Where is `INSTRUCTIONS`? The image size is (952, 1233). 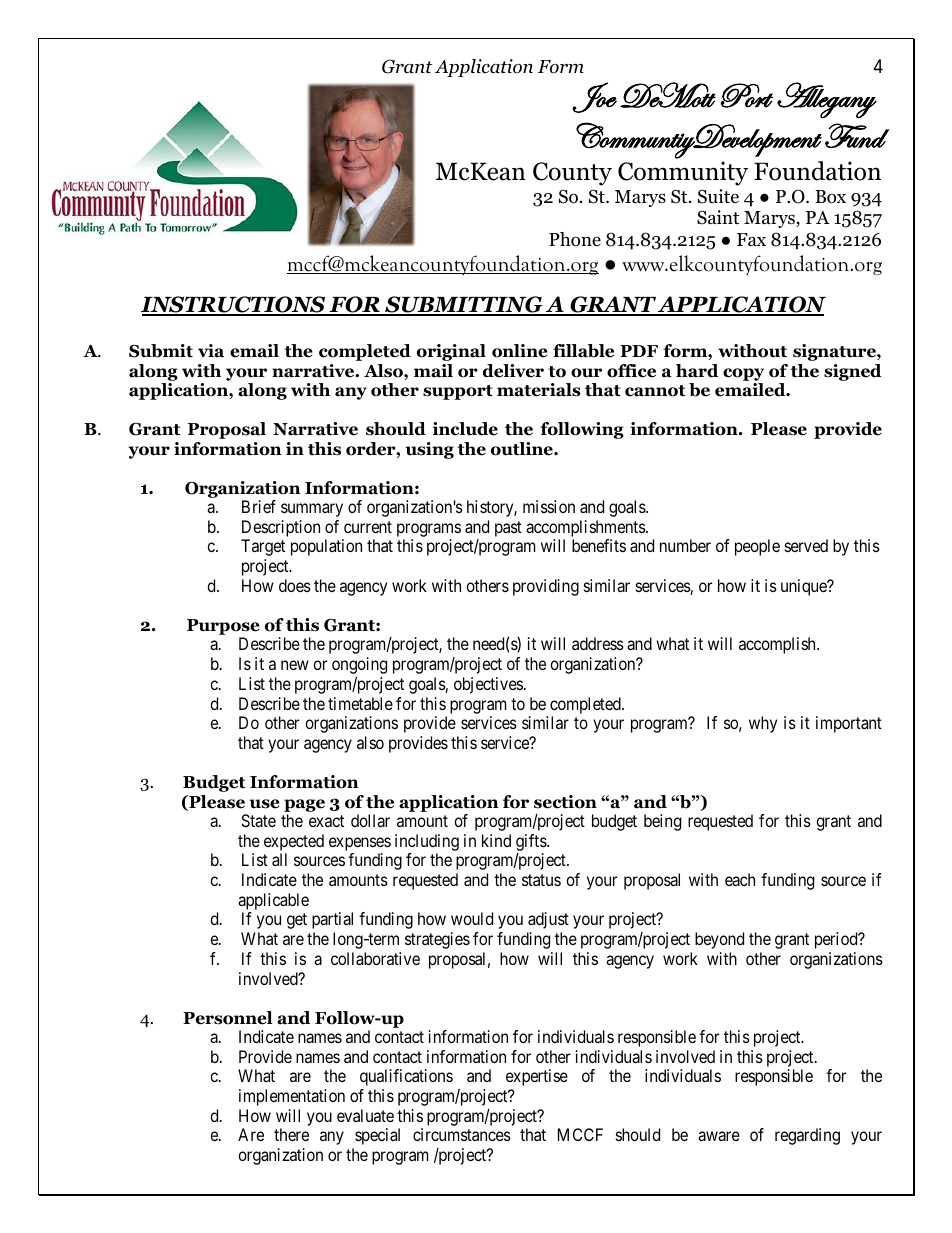 INSTRUCTIONS is located at coordinates (234, 305).
